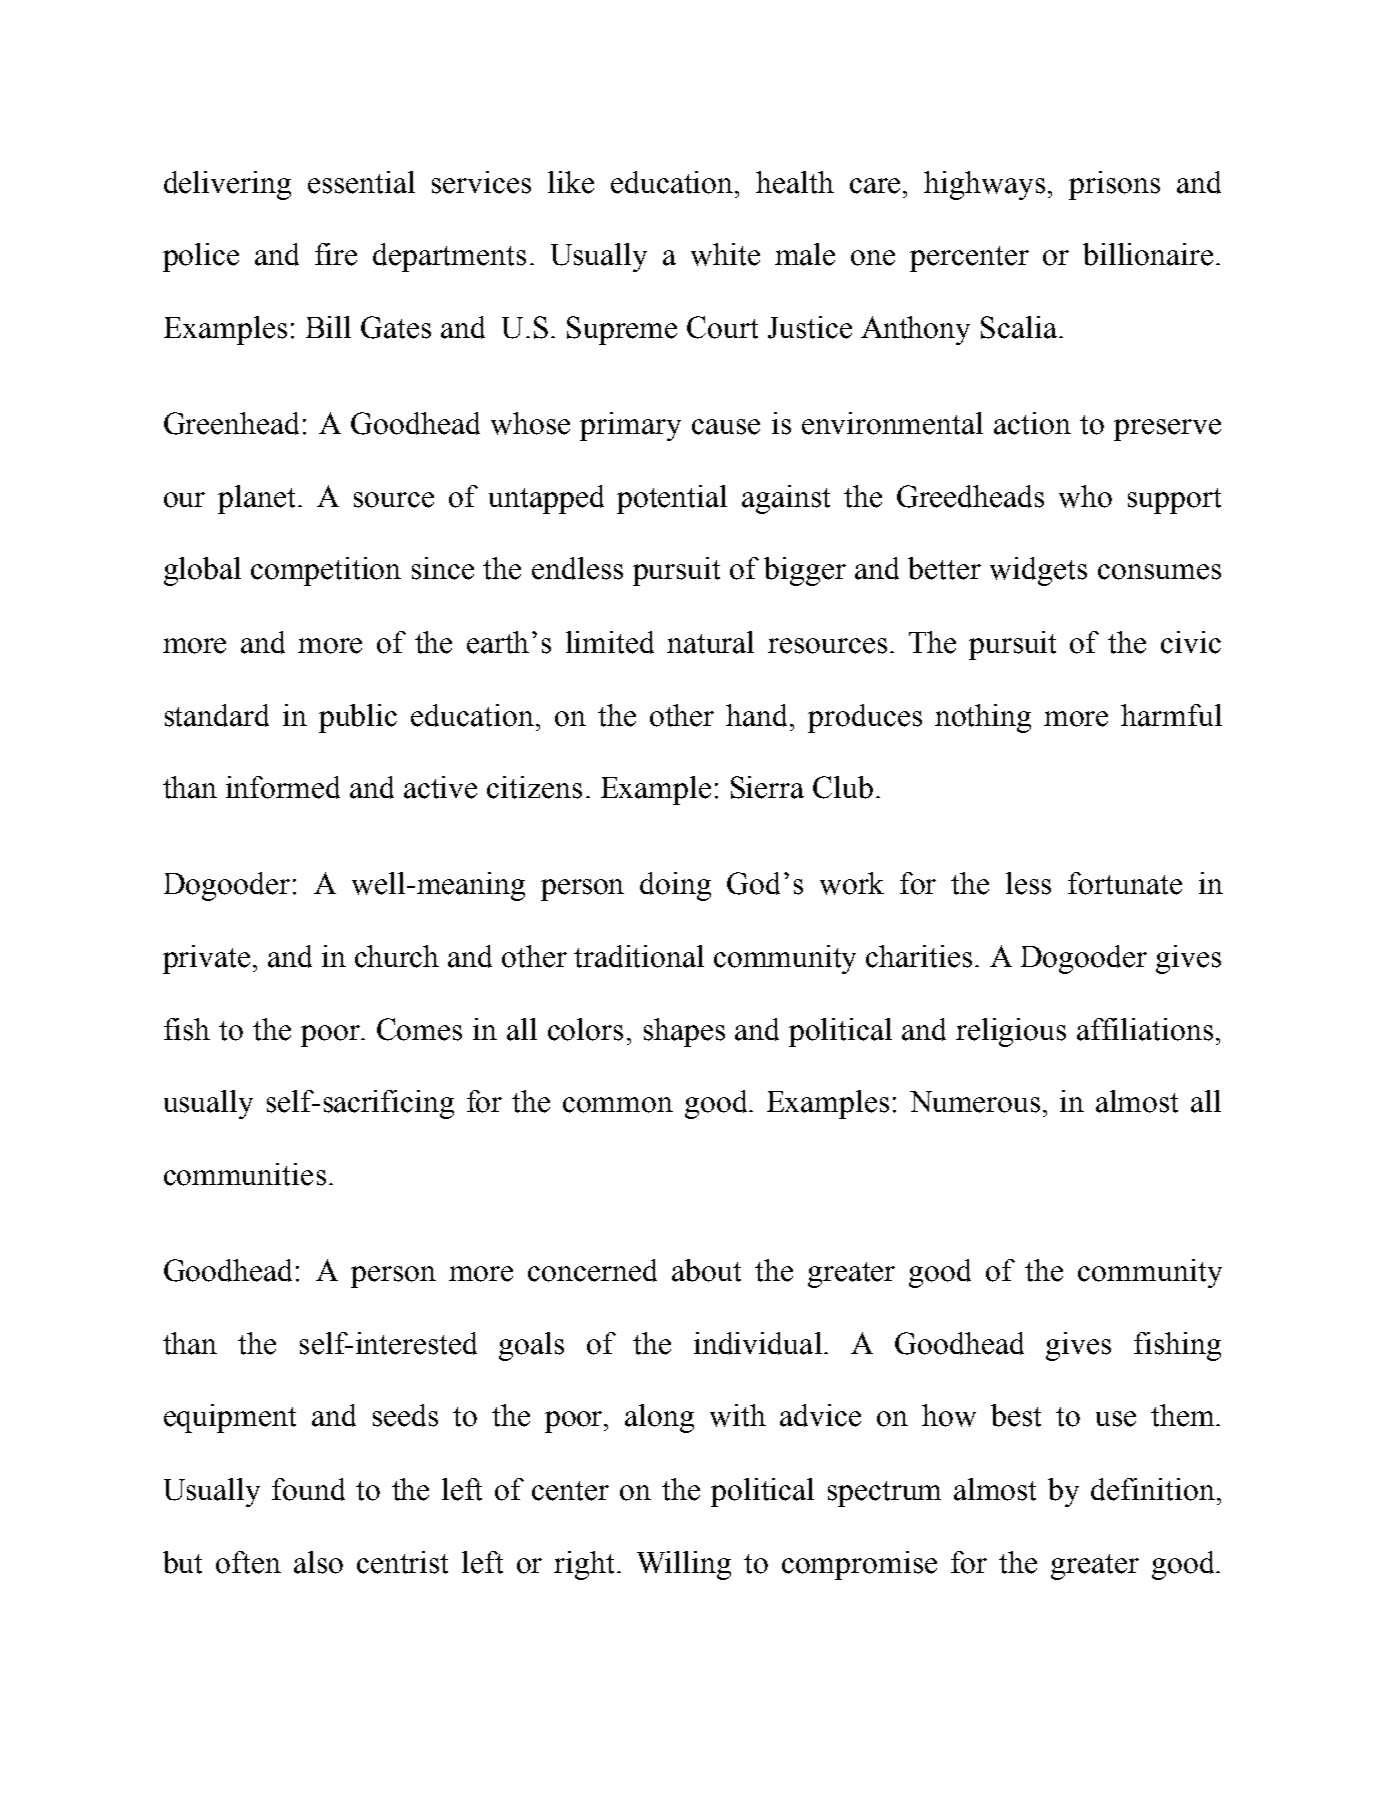 The width and height of the screenshot is (1385, 1793). What do you see at coordinates (308, 1489) in the screenshot?
I see `found` at bounding box center [308, 1489].
